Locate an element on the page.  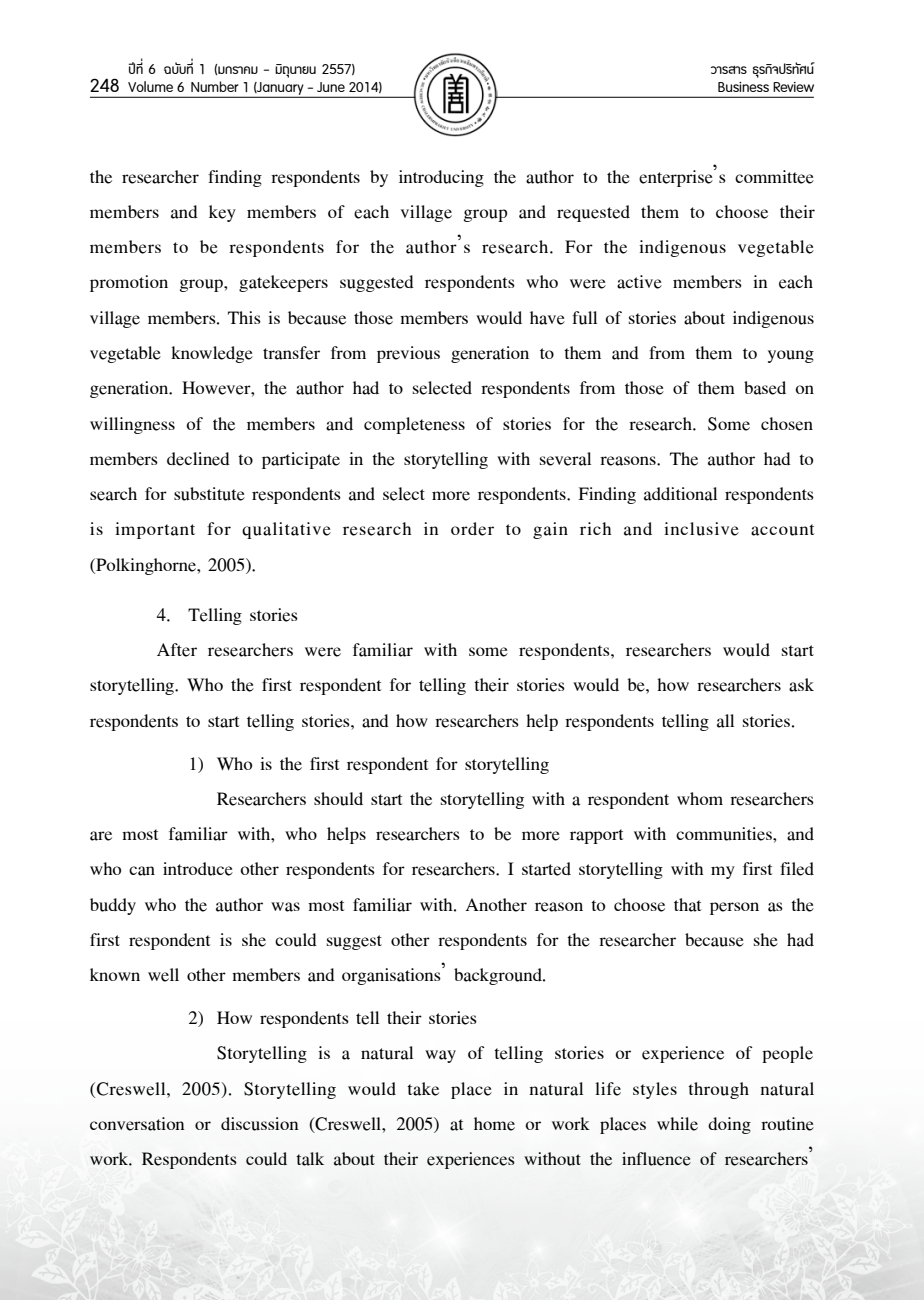
Number is located at coordinates (215, 86).
